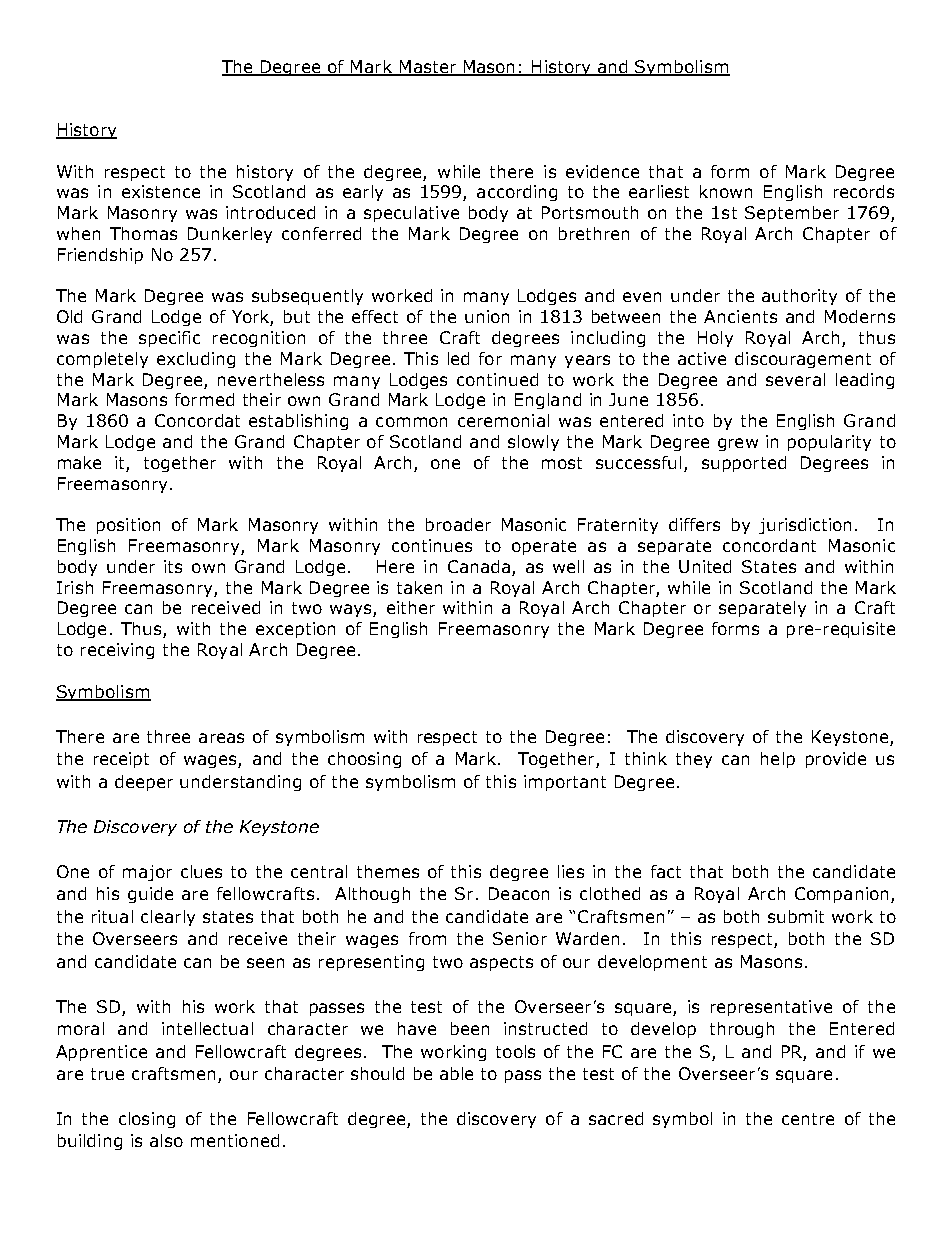 This screenshot has width=952, height=1233. I want to click on able, so click(456, 1073).
